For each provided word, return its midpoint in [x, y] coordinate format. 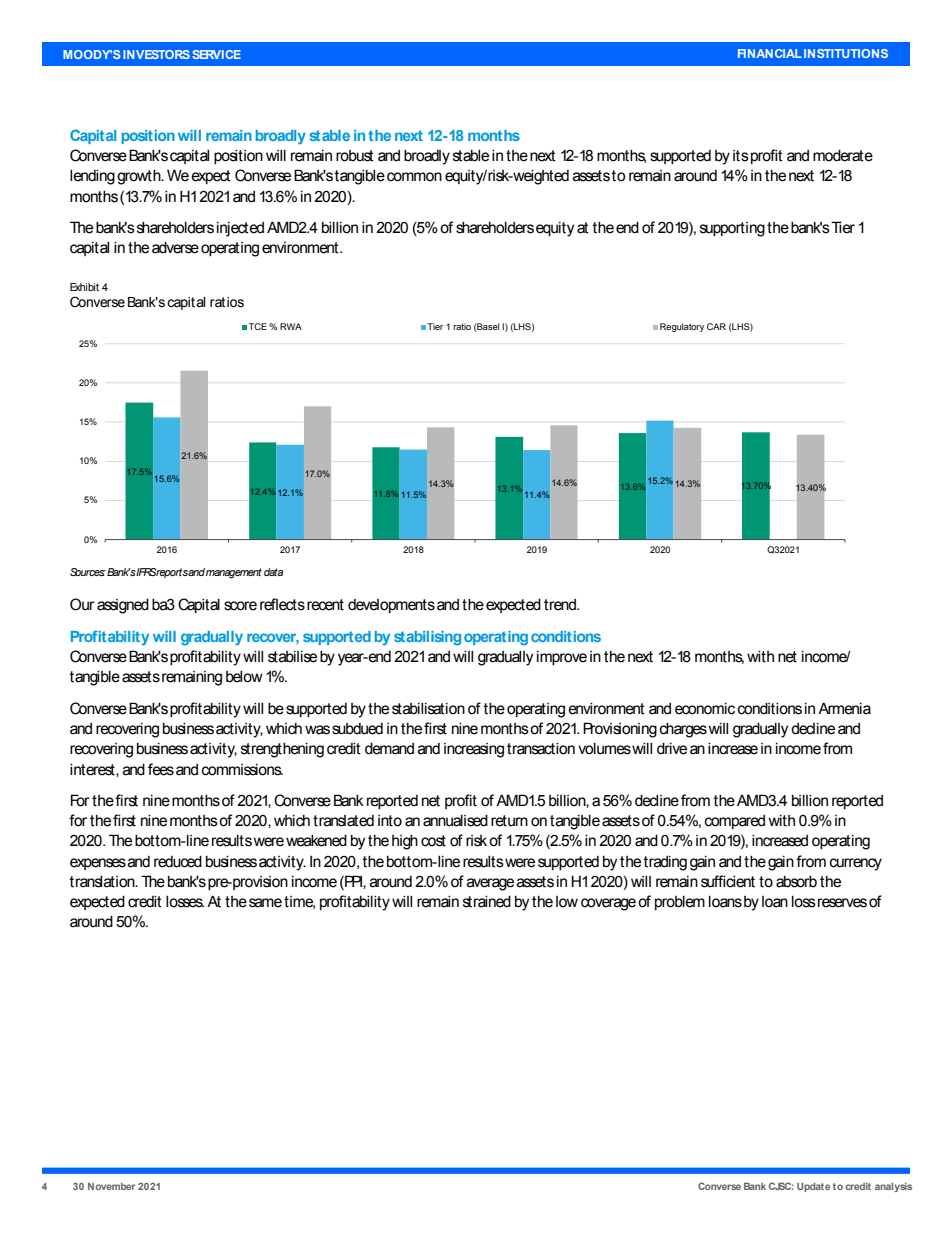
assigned [123, 606]
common [414, 177]
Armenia [844, 708]
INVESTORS [156, 54]
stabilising [427, 638]
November [111, 1186]
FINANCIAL [770, 53]
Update [813, 1187]
